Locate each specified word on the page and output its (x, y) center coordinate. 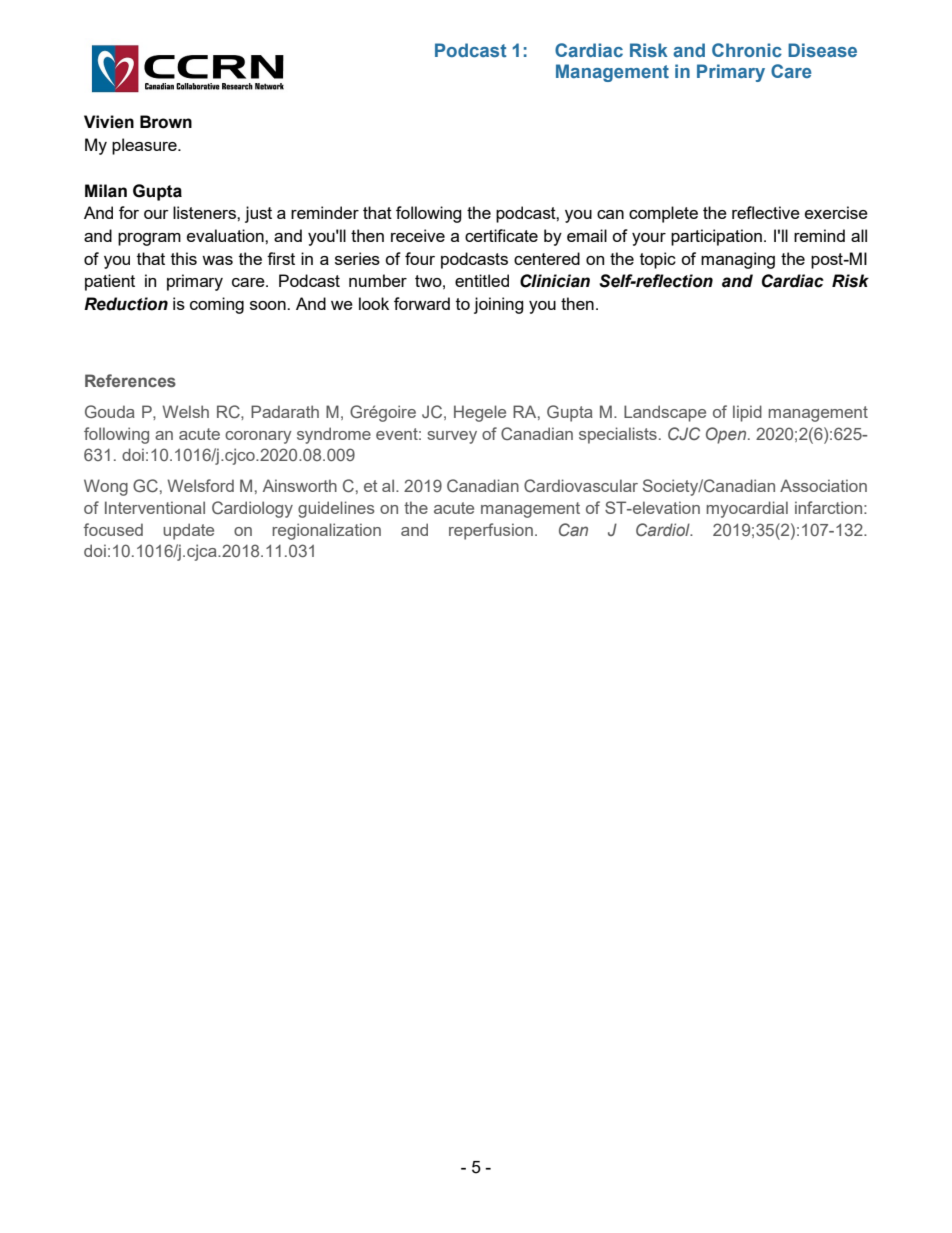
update (188, 531)
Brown (166, 122)
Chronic (747, 50)
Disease (822, 50)
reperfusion (491, 531)
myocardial (747, 509)
